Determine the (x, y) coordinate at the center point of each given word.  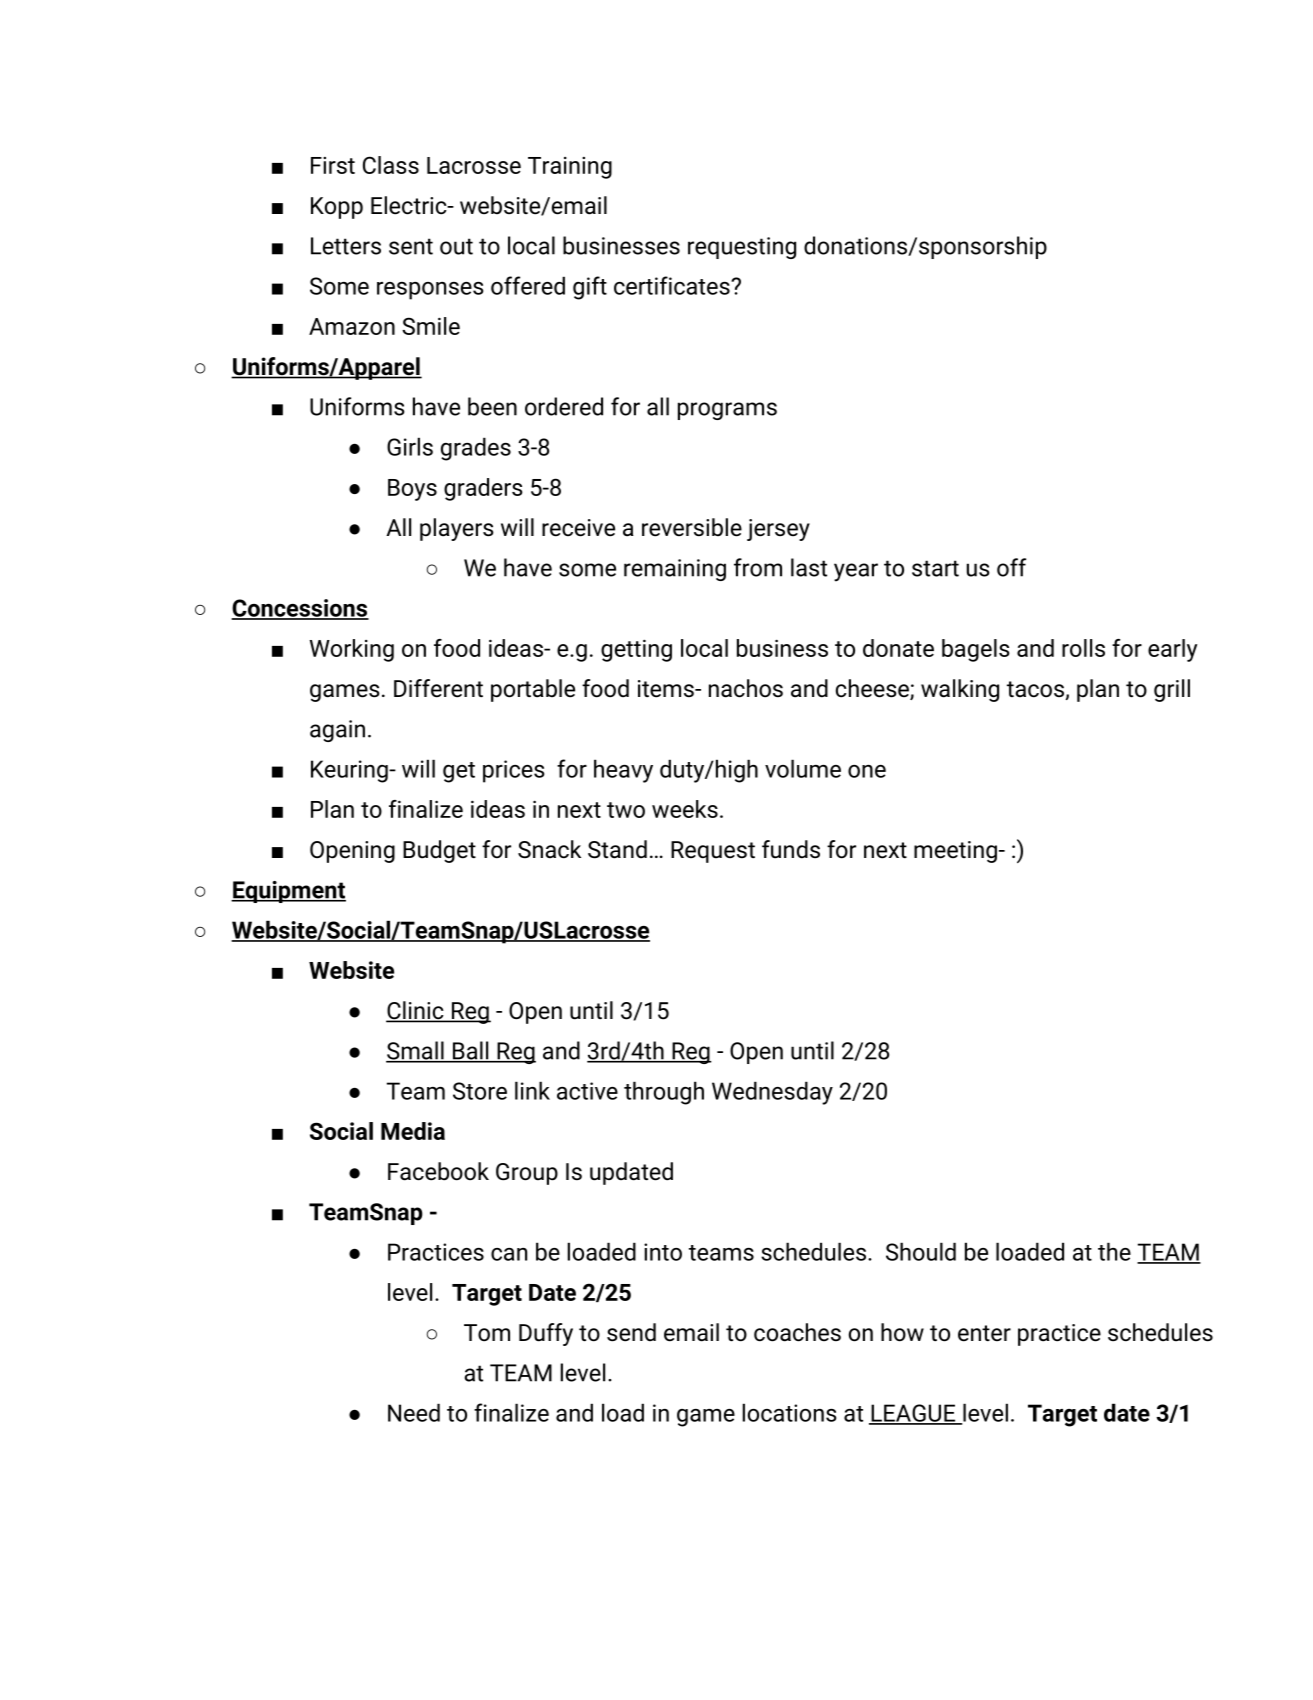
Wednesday (772, 1093)
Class (391, 165)
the (1114, 1251)
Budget (439, 851)
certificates (673, 285)
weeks (685, 809)
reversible (692, 527)
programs (727, 411)
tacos (1036, 690)
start (935, 568)
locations (789, 1412)
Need (414, 1412)
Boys (412, 490)
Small (416, 1051)
